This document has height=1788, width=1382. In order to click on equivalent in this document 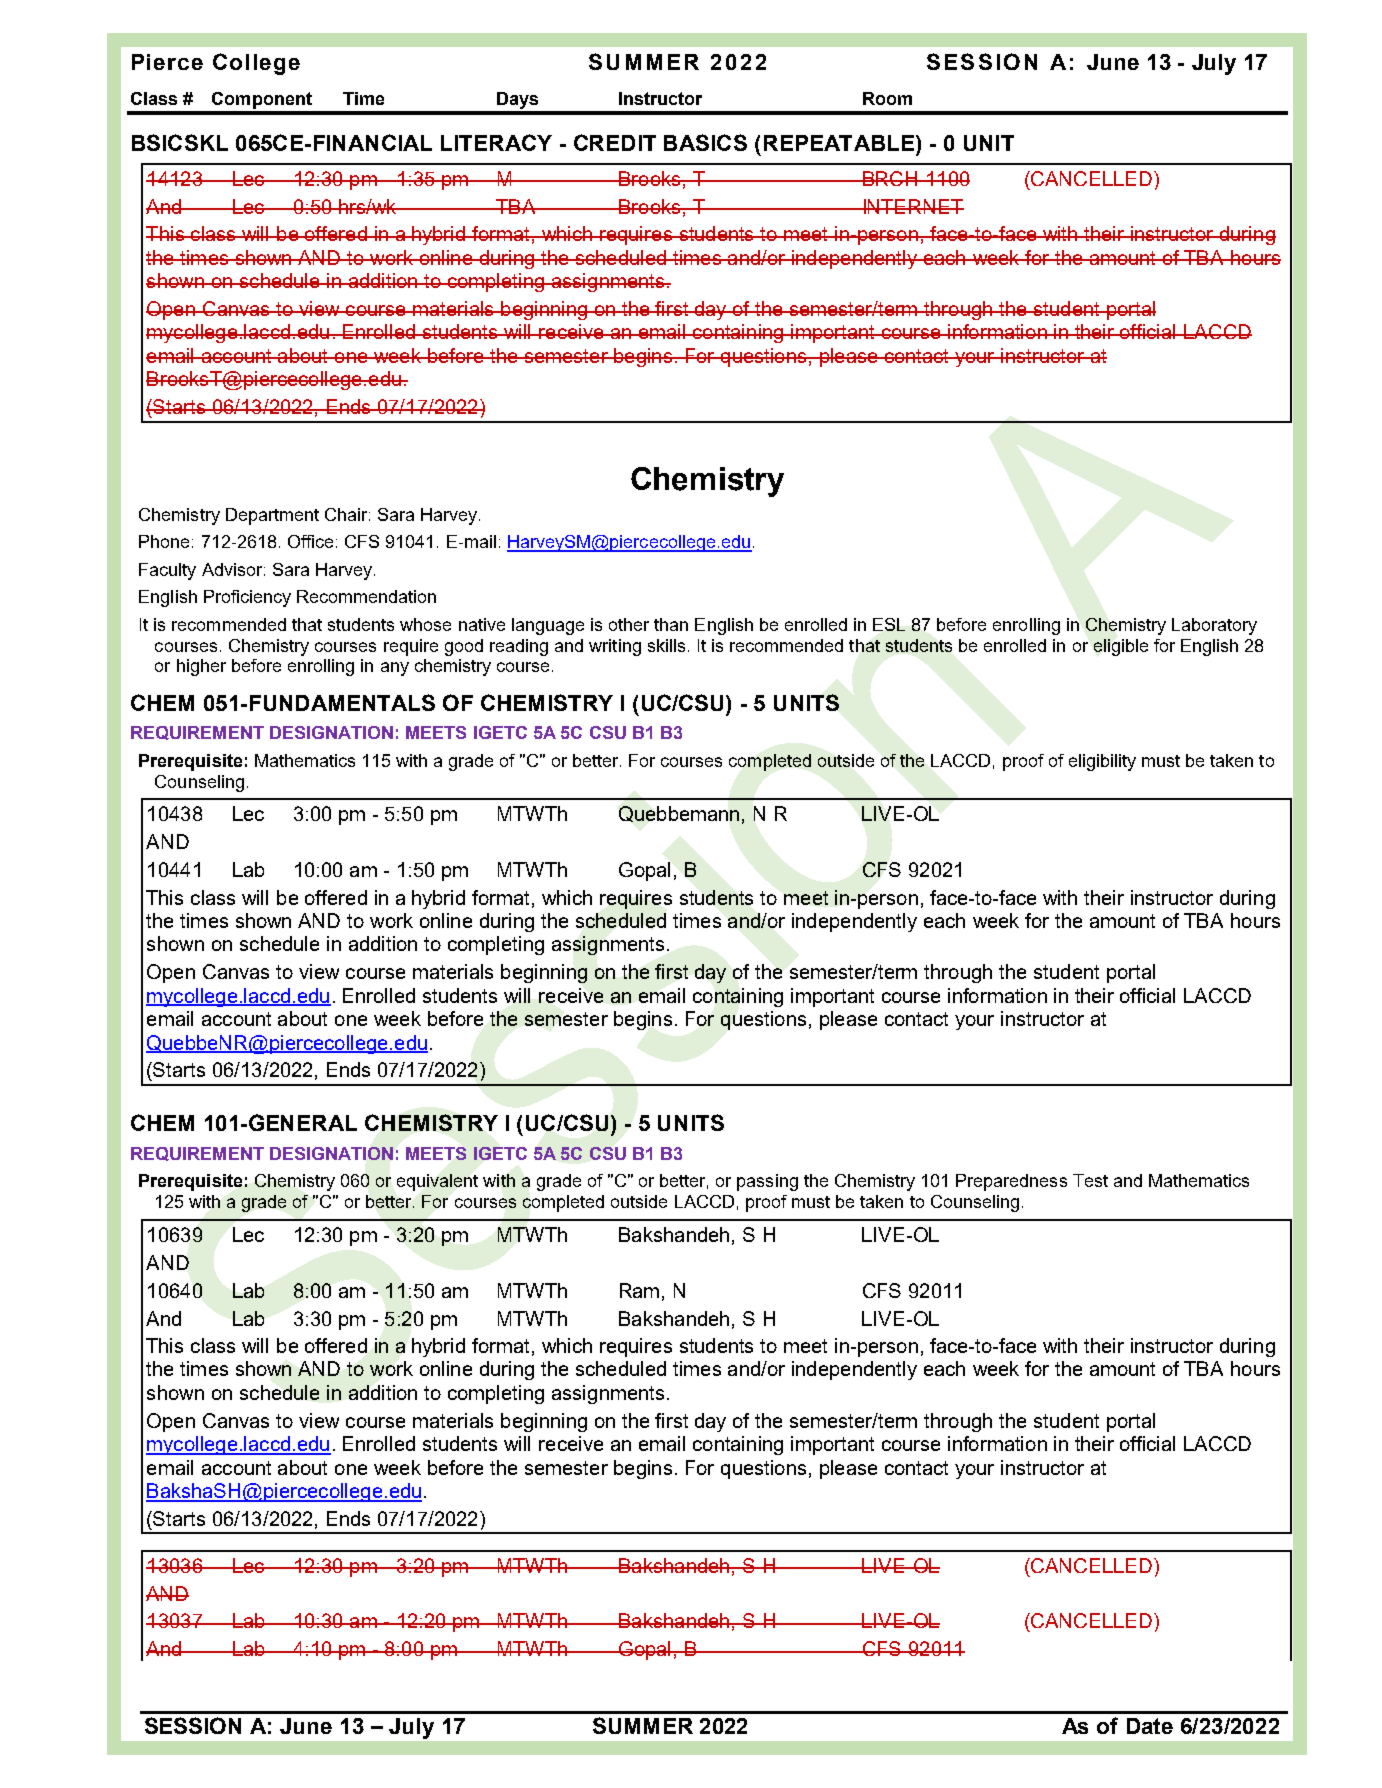, I will do `click(437, 1182)`.
